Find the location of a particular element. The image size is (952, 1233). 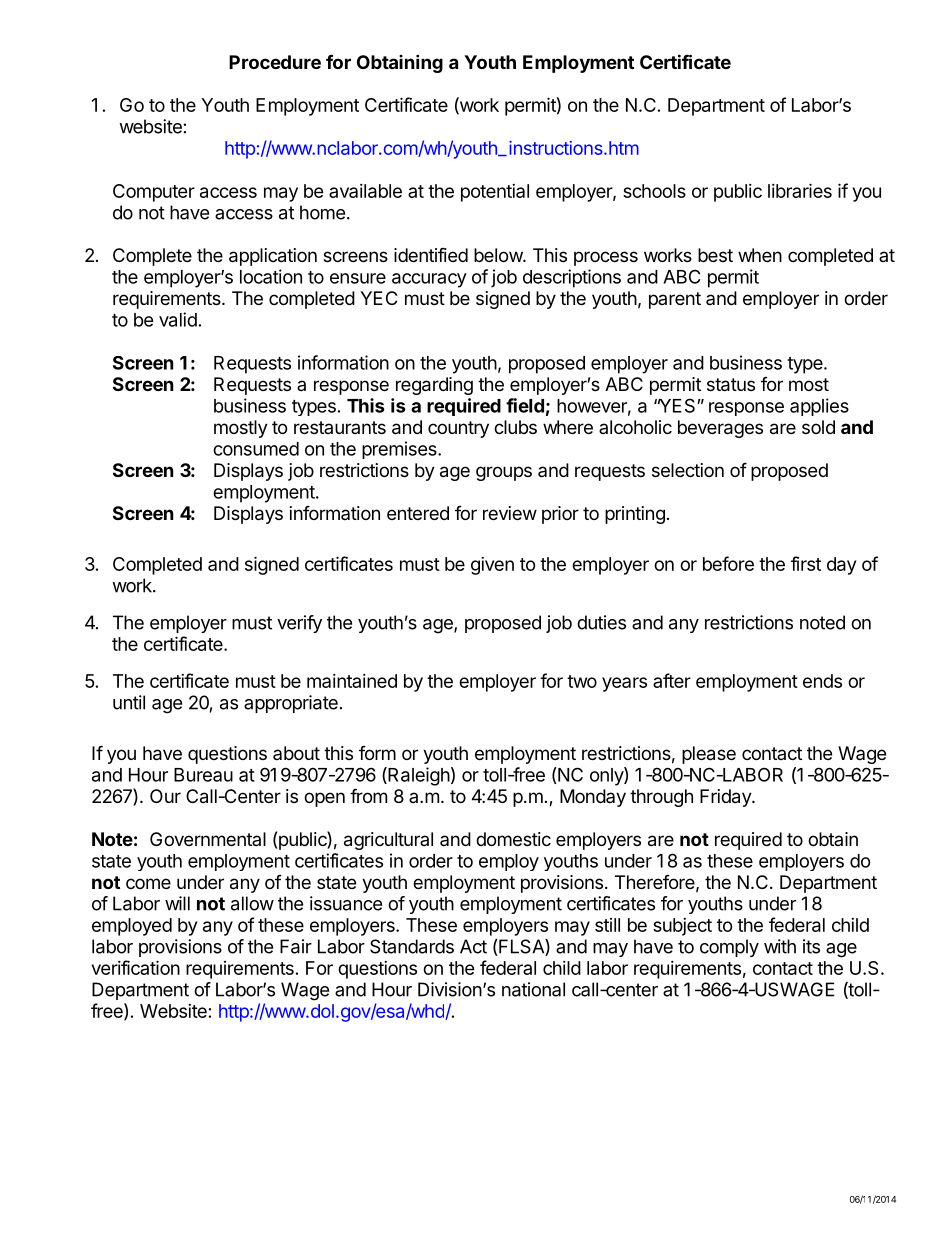

libraries is located at coordinates (800, 190).
